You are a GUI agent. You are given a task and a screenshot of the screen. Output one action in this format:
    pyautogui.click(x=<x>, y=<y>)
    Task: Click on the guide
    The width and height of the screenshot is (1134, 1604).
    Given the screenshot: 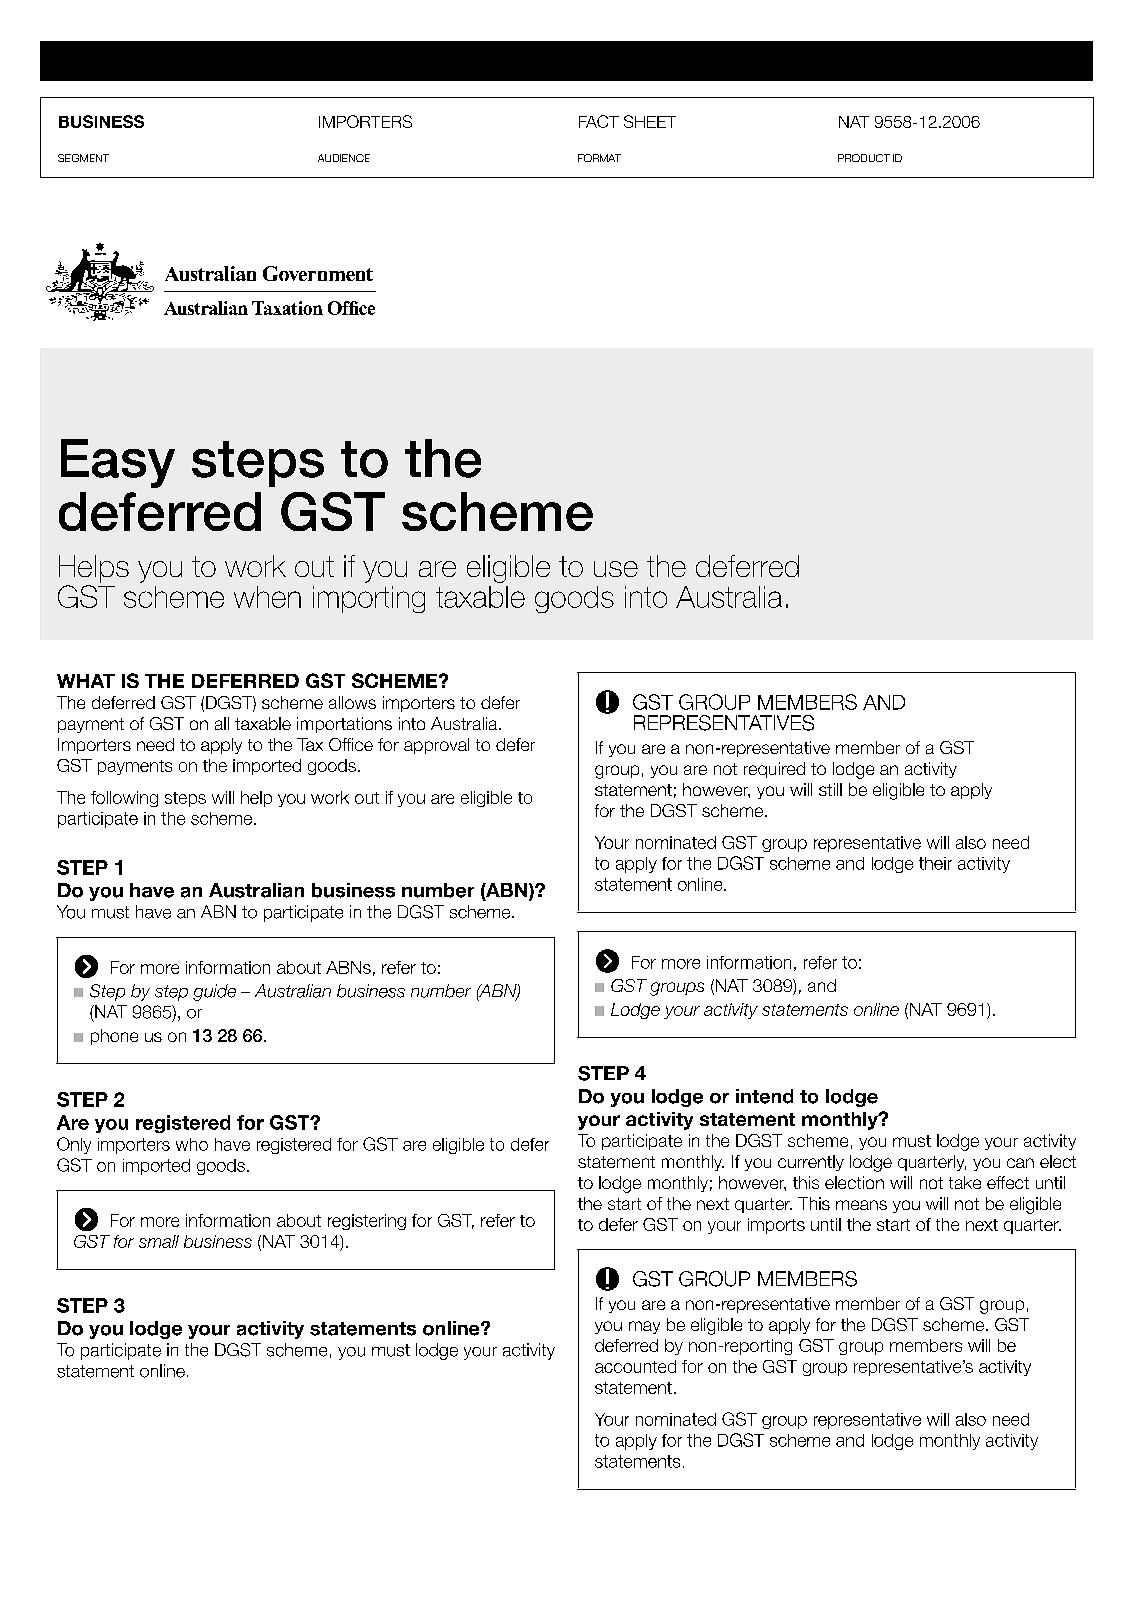 What is the action you would take?
    pyautogui.click(x=214, y=992)
